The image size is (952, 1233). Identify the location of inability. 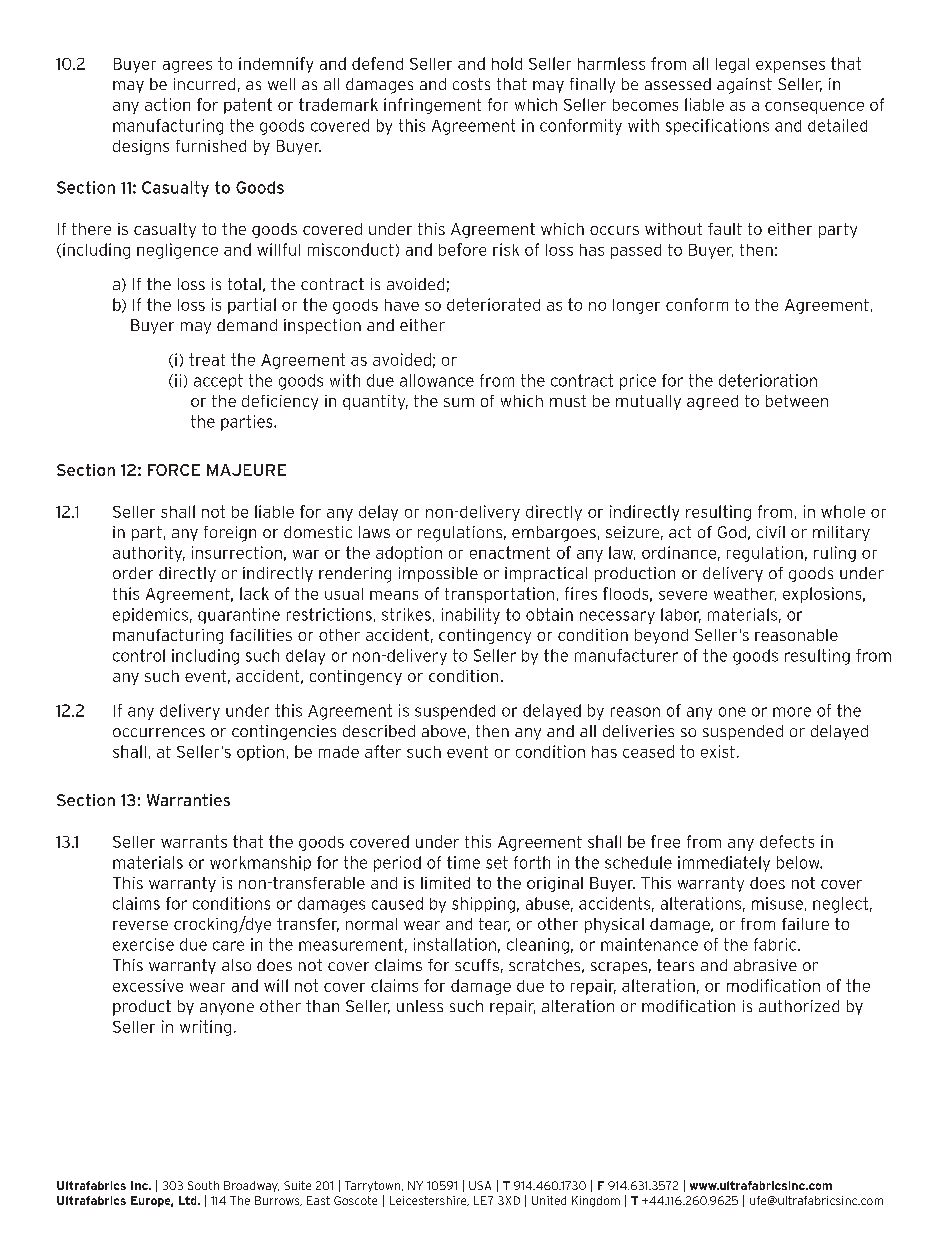
(471, 616).
